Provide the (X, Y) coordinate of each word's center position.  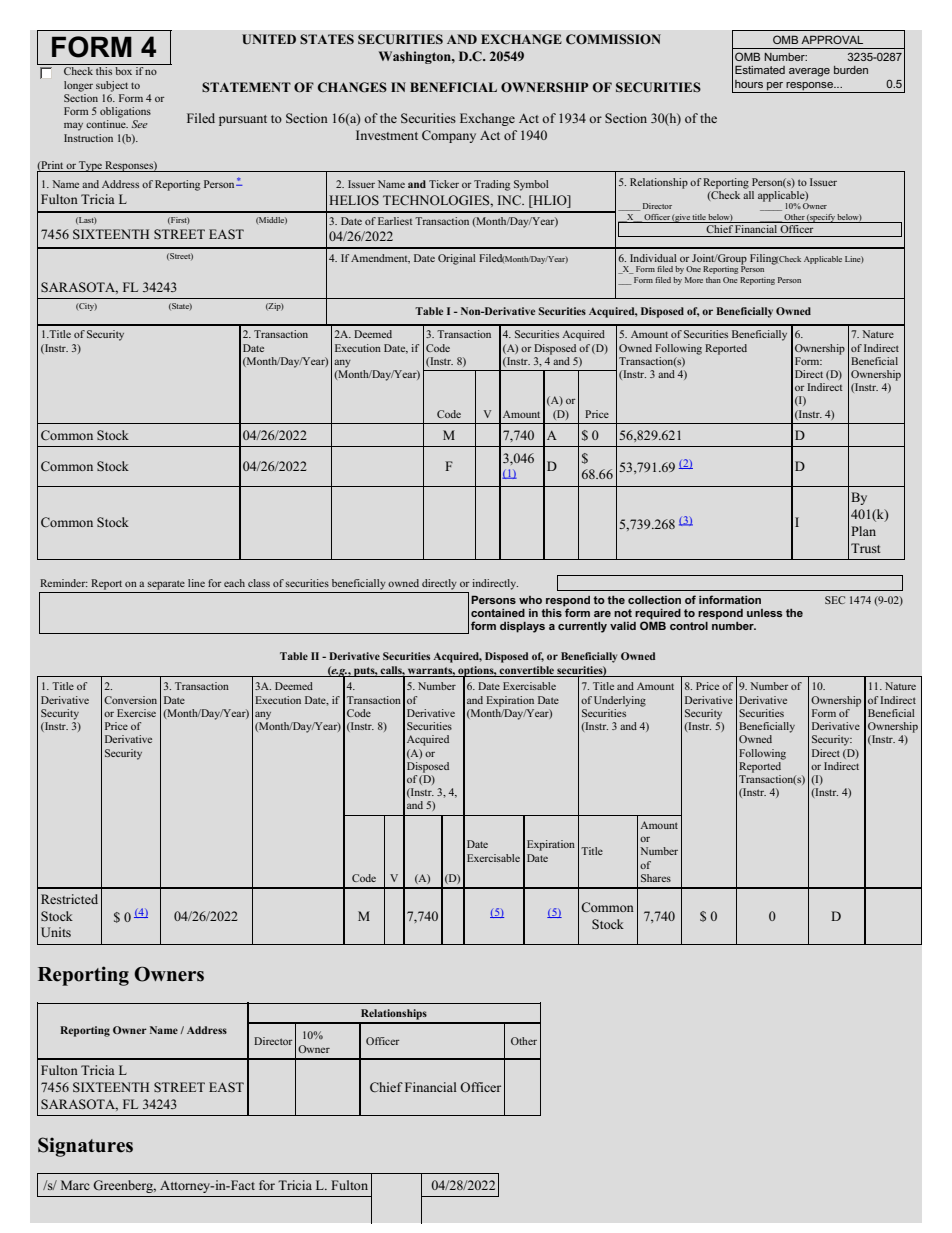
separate (166, 585)
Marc (75, 1185)
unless (764, 613)
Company (449, 136)
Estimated (760, 69)
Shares (656, 878)
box (123, 71)
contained (498, 612)
